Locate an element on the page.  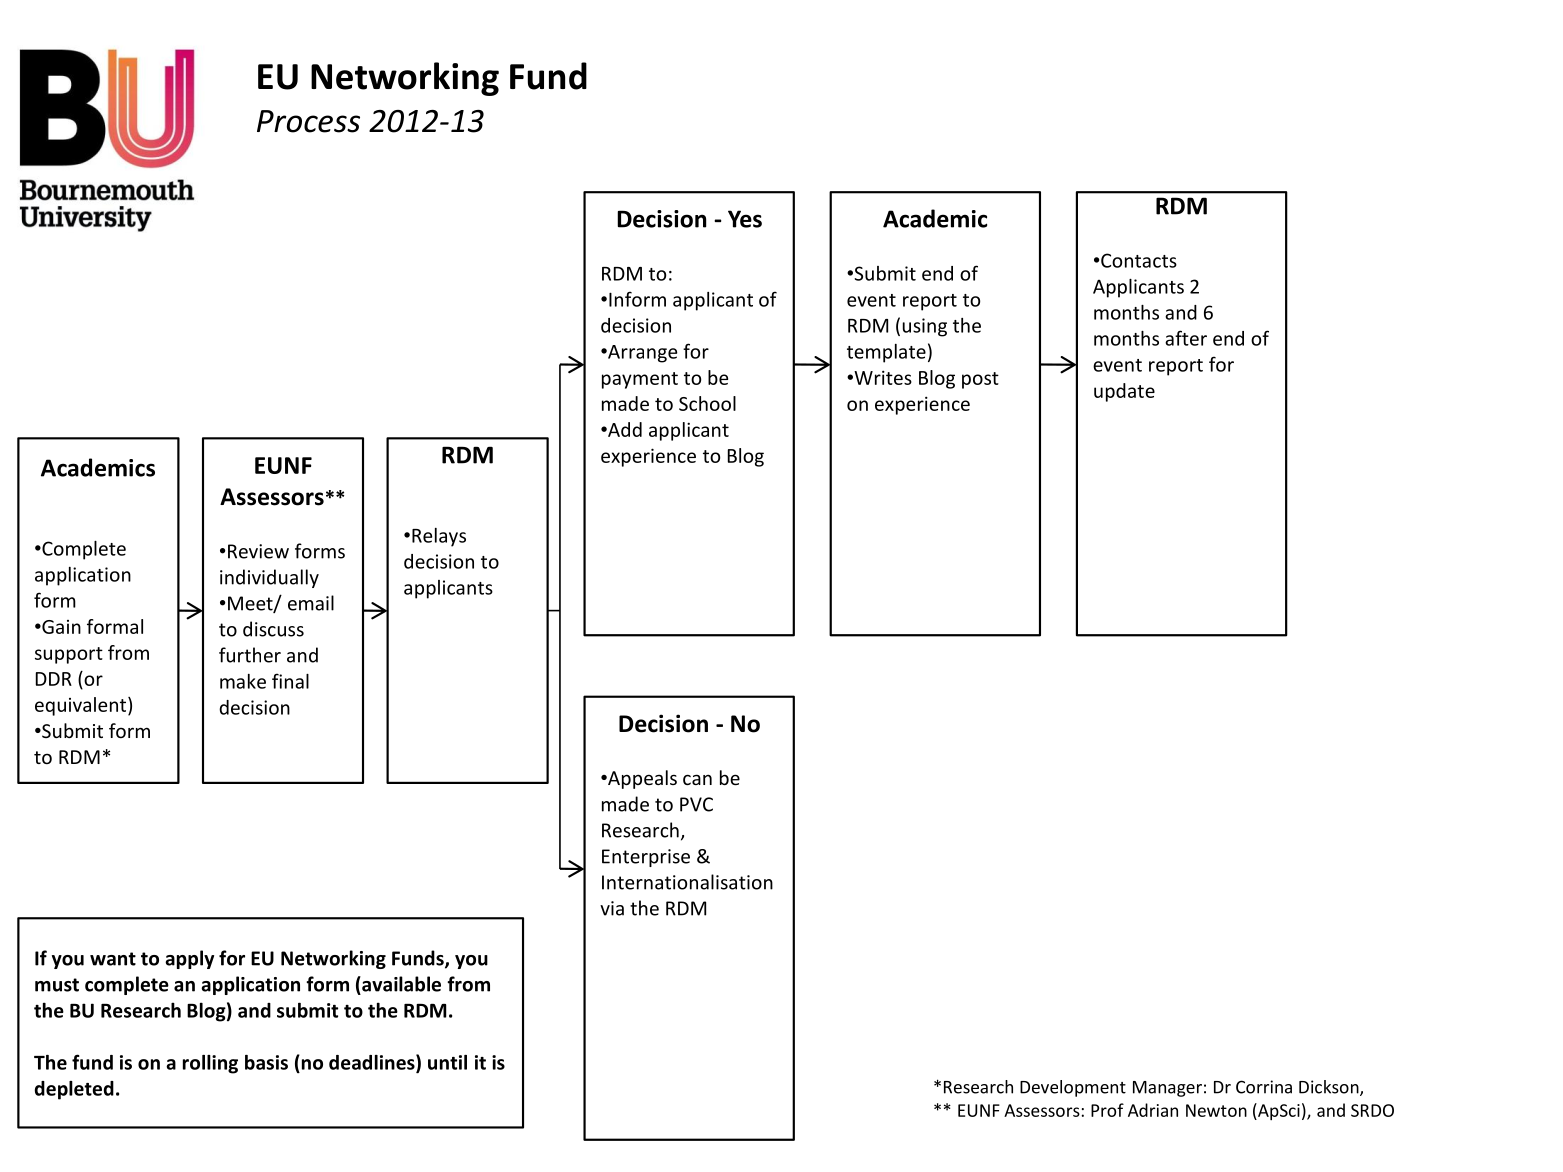
Contacts is located at coordinates (1139, 260).
